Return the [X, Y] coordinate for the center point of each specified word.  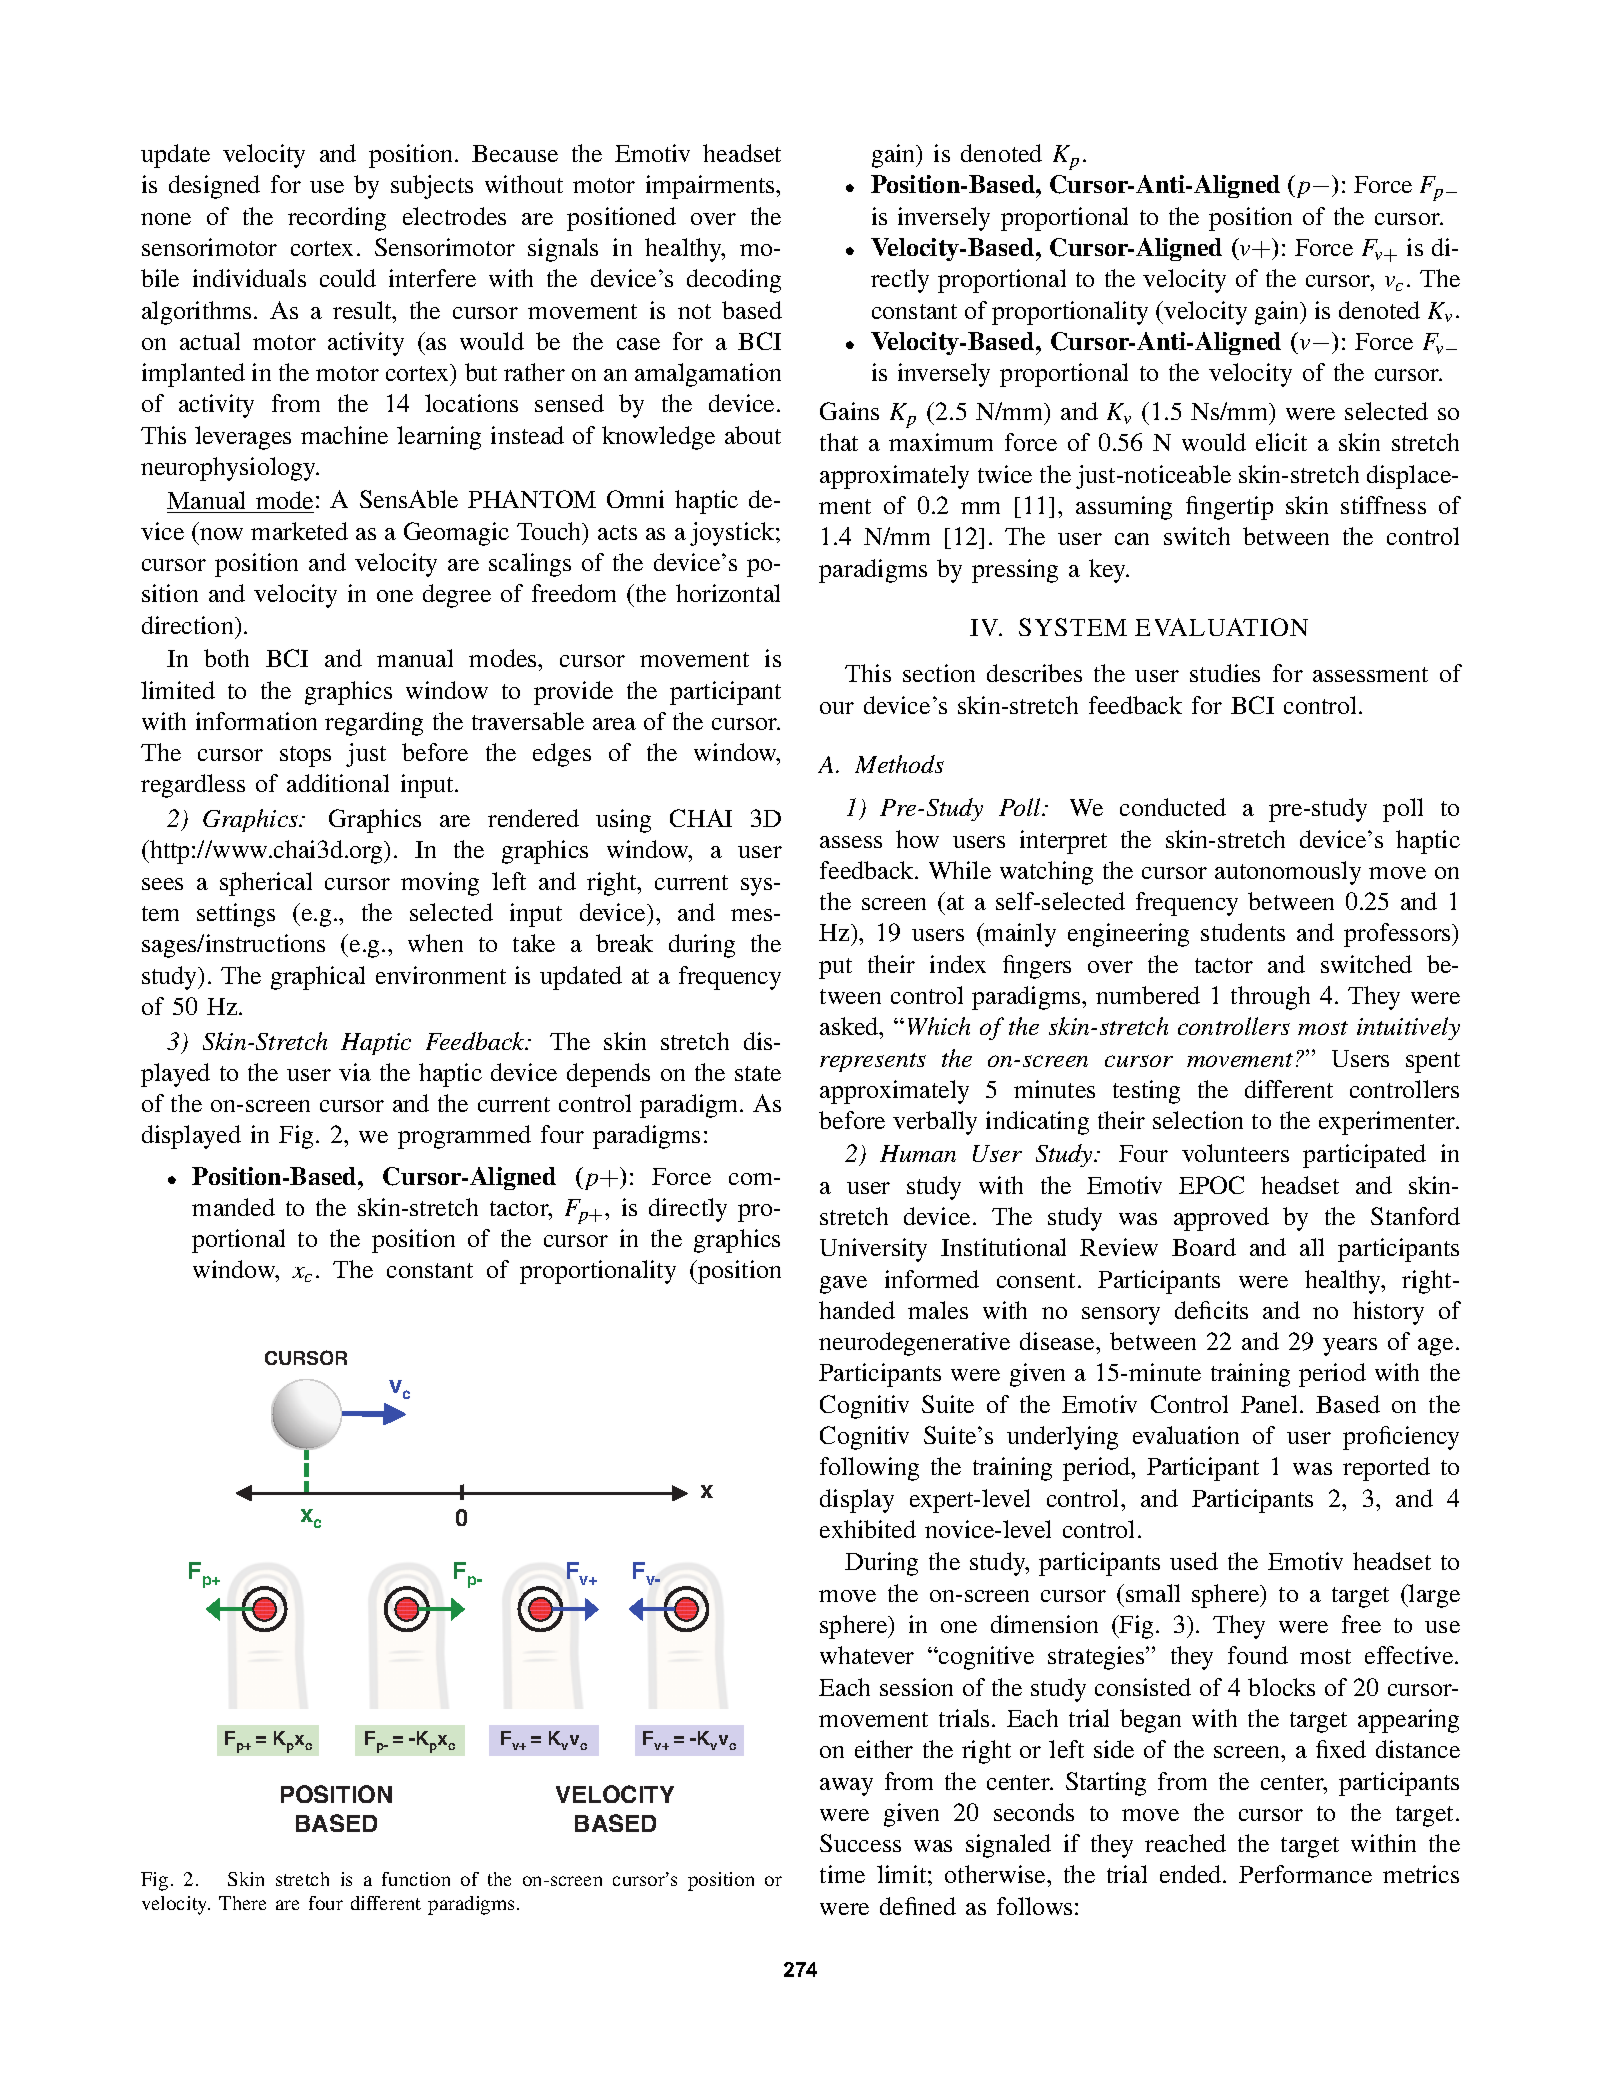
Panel [1271, 1404]
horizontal [728, 593]
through [1270, 998]
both [226, 658]
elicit [1281, 442]
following [869, 1469]
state [758, 1073]
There [242, 1903]
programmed [464, 1137]
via [355, 1072]
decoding [734, 281]
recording [337, 219]
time [842, 1874]
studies [1225, 673]
